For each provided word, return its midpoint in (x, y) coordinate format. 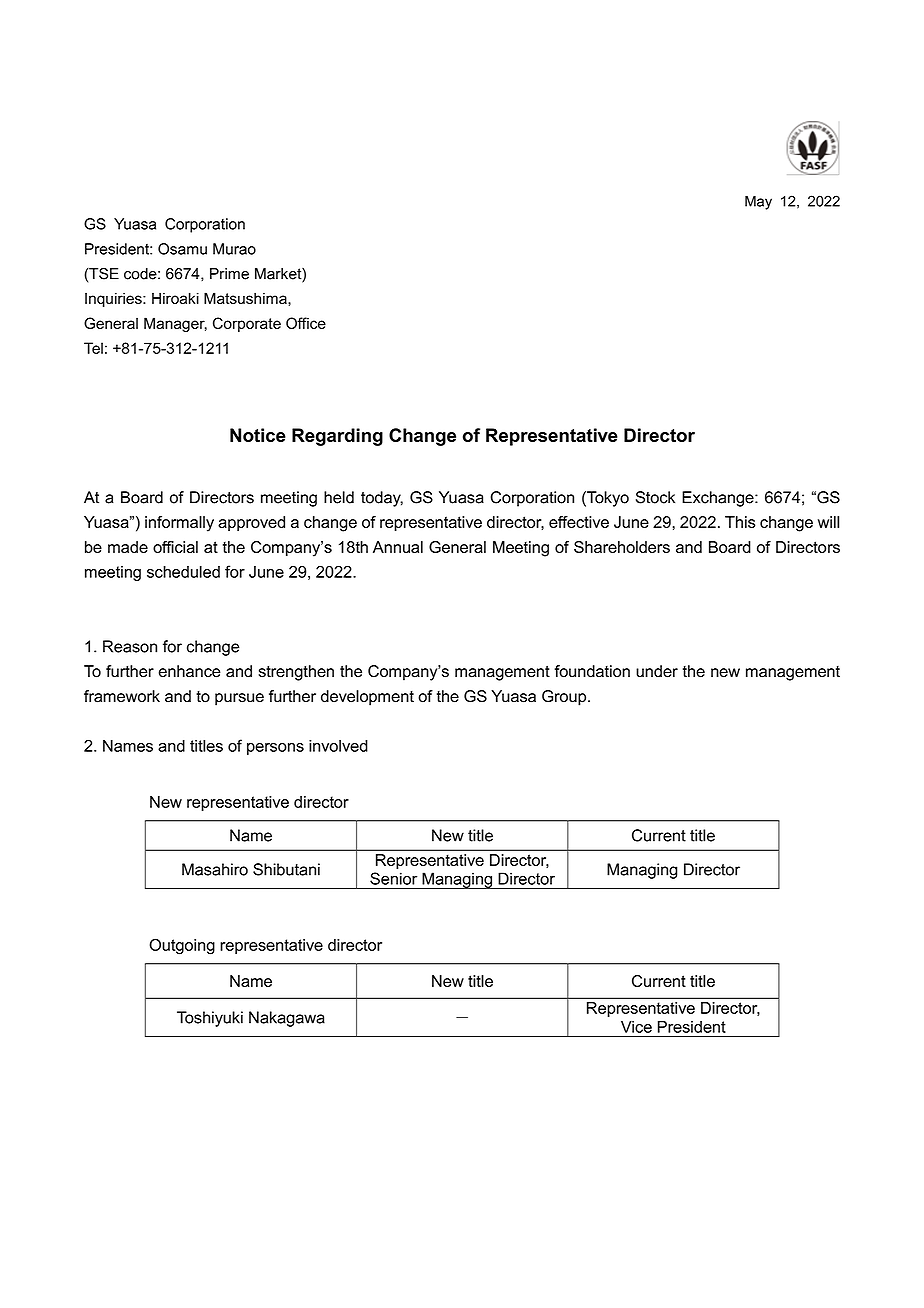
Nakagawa (287, 1019)
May (758, 202)
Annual (398, 547)
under (657, 671)
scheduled (183, 572)
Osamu (182, 249)
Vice (636, 1027)
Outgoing (182, 946)
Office (306, 323)
